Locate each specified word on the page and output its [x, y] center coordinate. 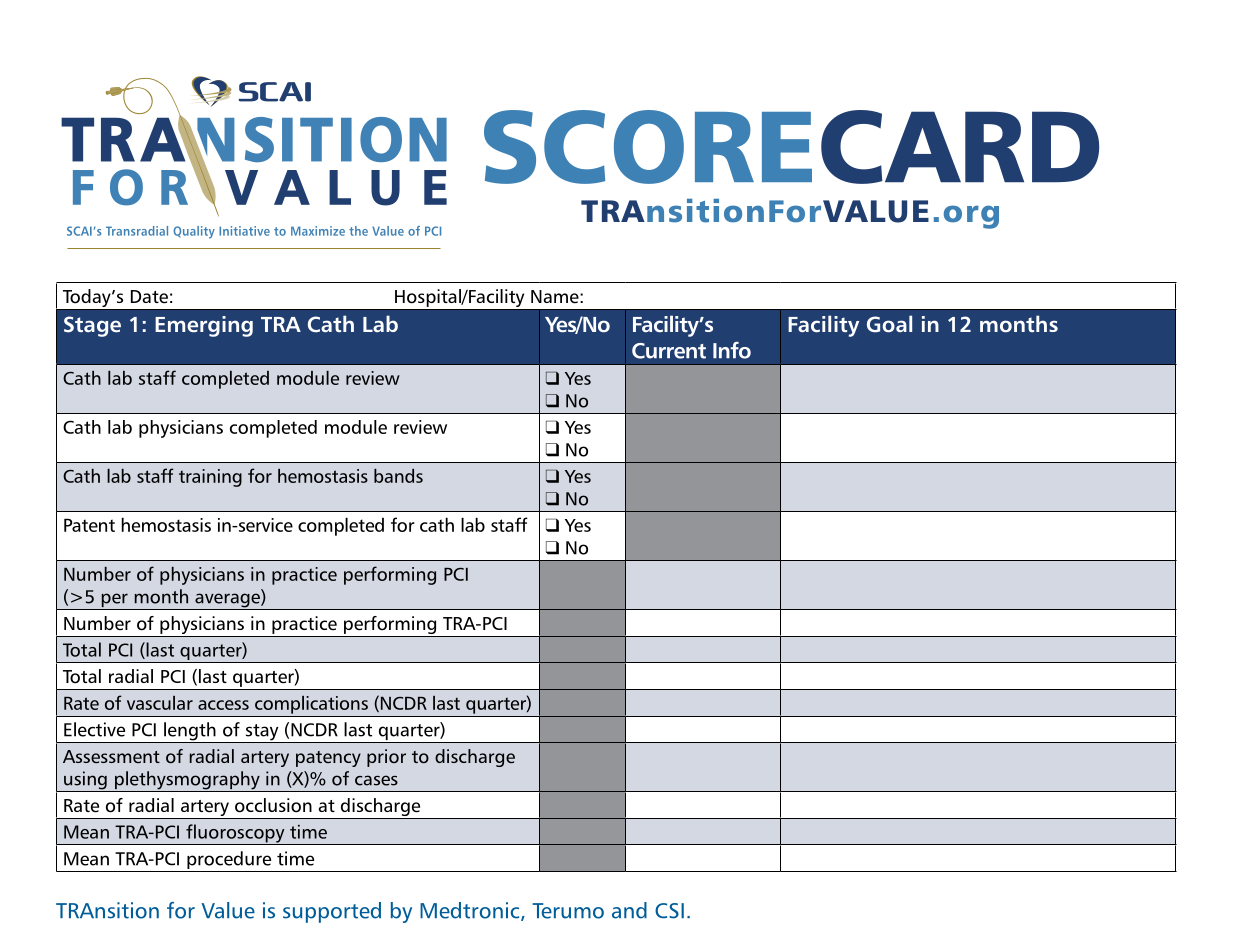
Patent [89, 525]
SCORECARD [791, 147]
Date [149, 297]
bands [398, 476]
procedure [229, 861]
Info [732, 350]
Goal [889, 324]
